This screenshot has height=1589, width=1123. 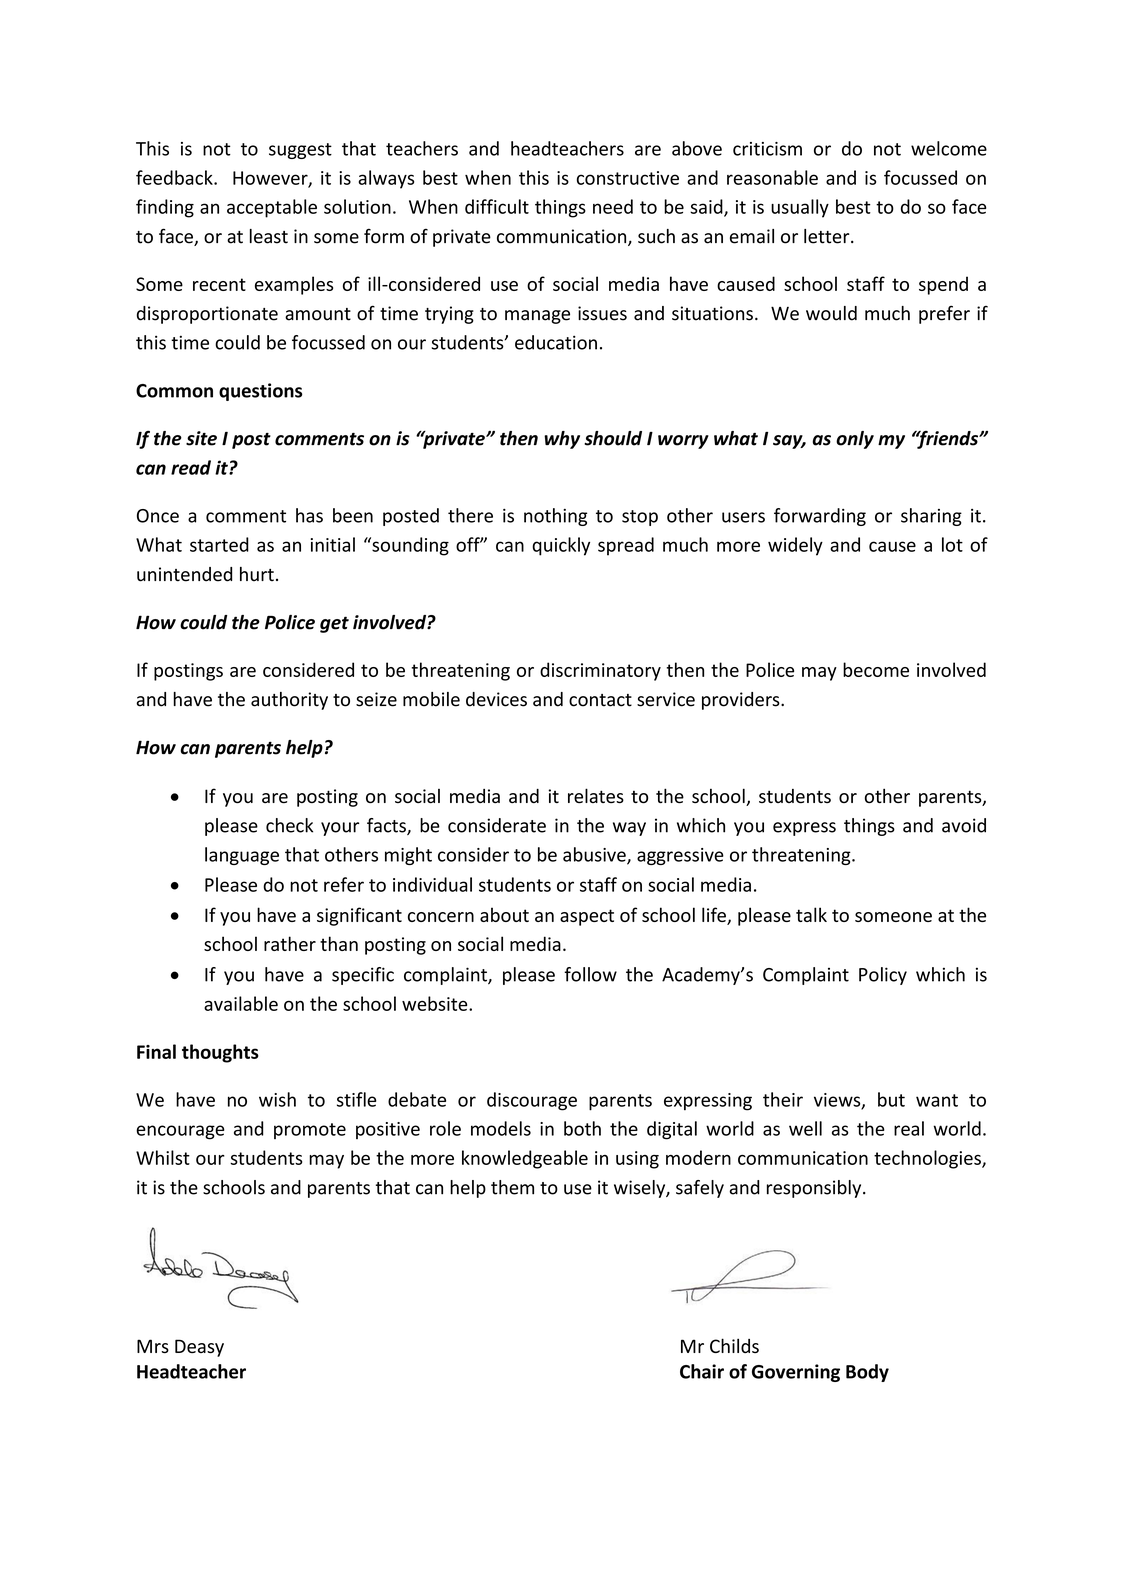 What do you see at coordinates (532, 1101) in the screenshot?
I see `discourage` at bounding box center [532, 1101].
